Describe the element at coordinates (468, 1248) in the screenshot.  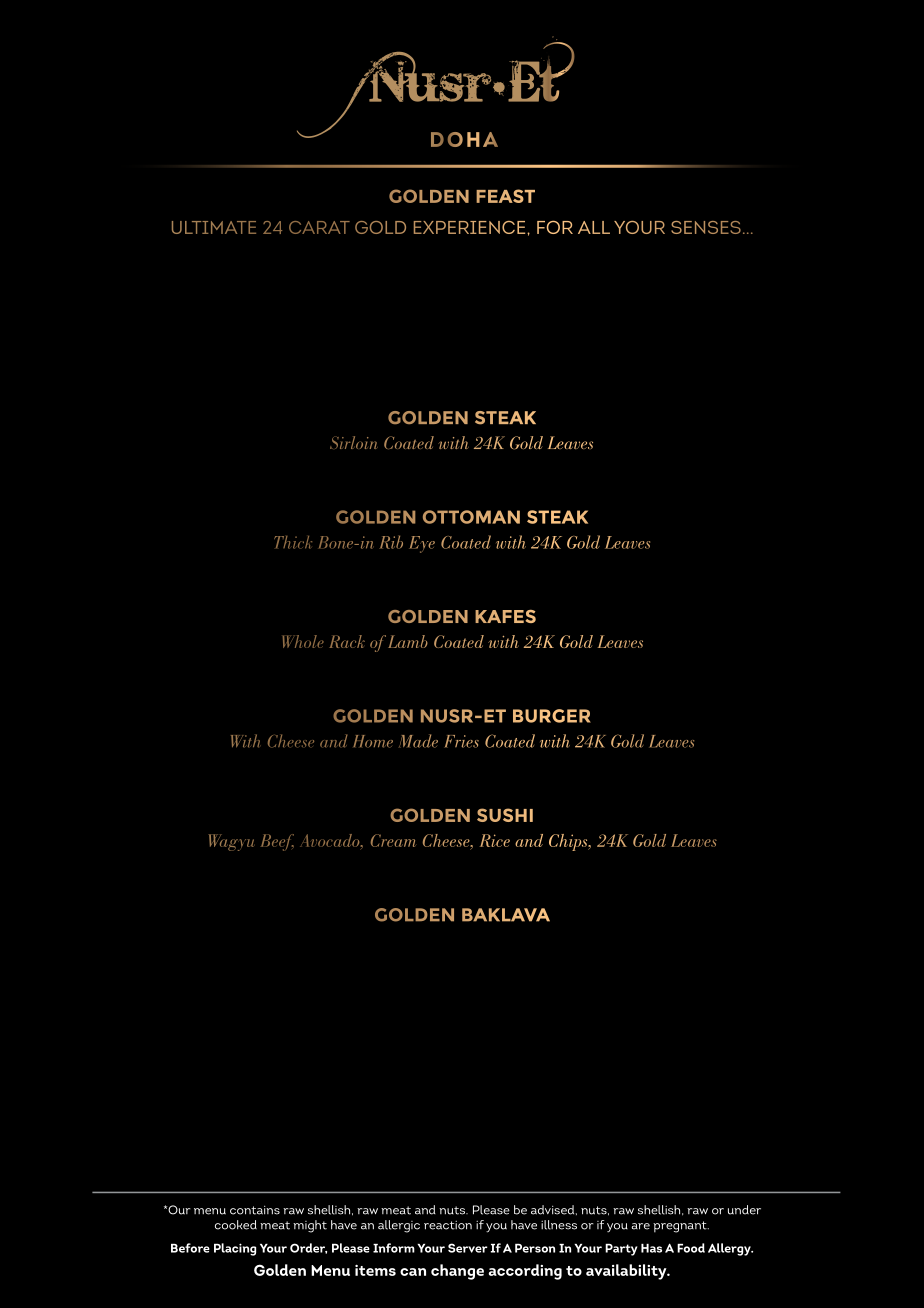
I see `Server` at that location.
